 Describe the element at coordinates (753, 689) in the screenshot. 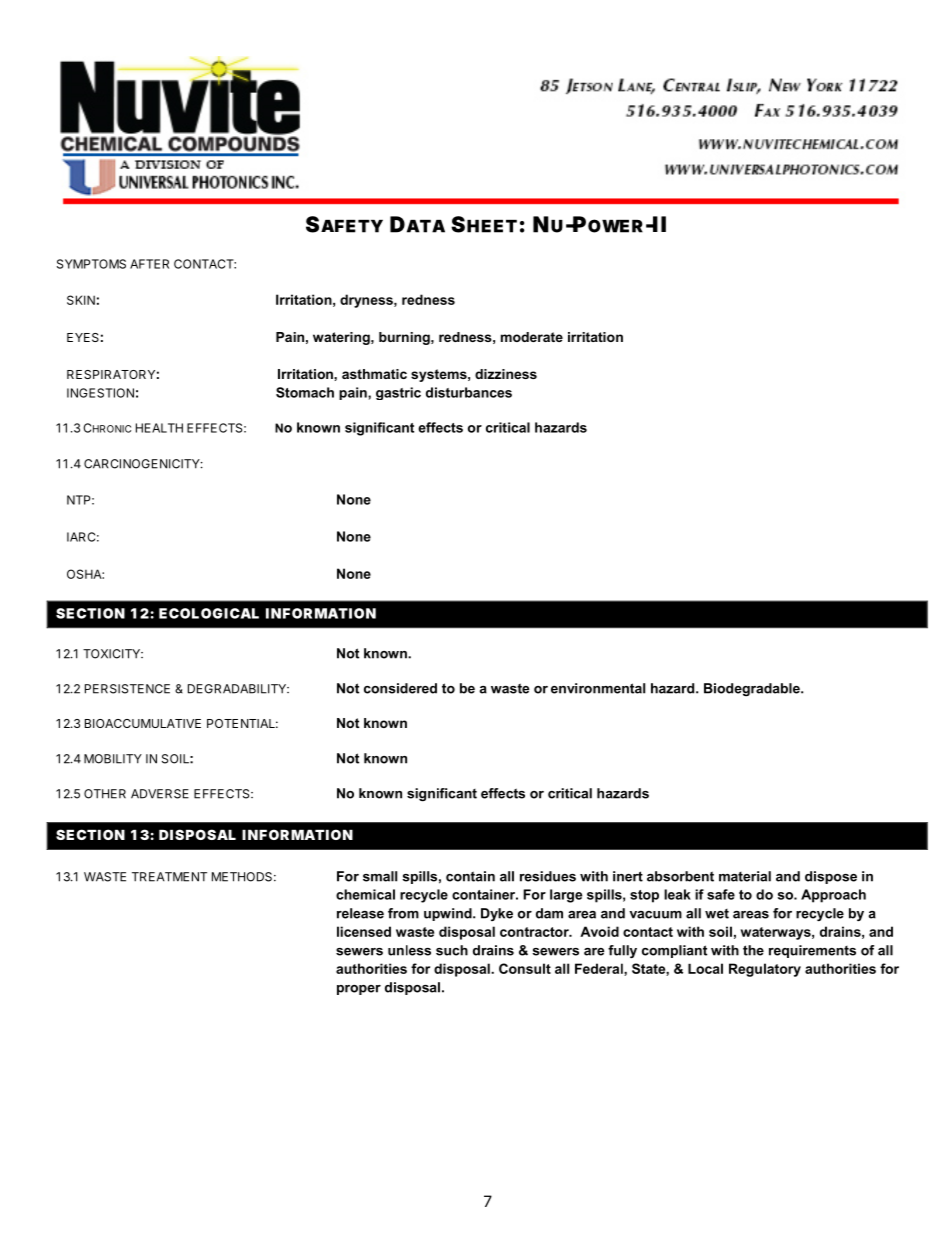

I see `Biodegradable` at that location.
